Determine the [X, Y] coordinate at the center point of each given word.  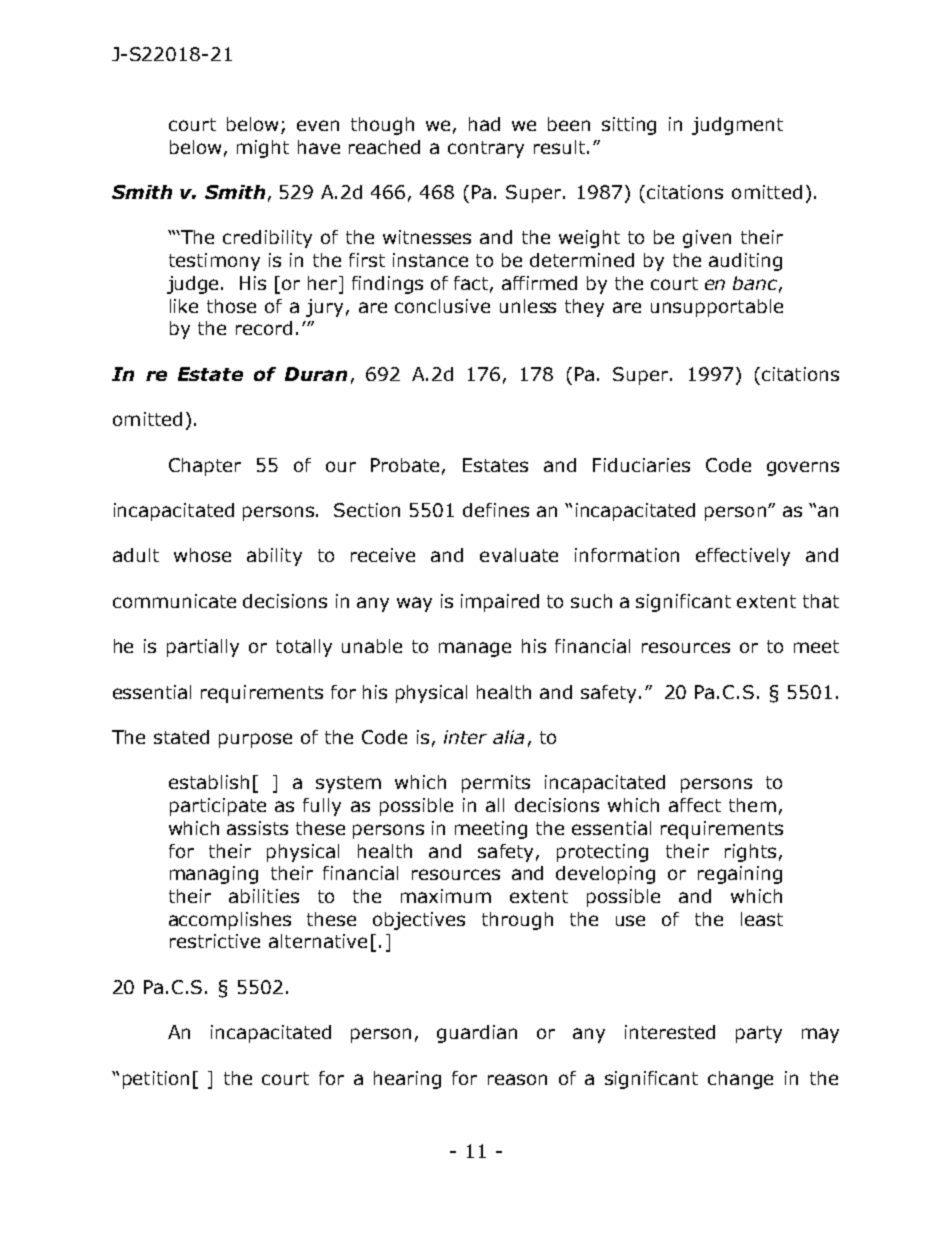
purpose [255, 740]
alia [508, 737]
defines [496, 510]
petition [156, 1080]
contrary [486, 149]
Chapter [205, 467]
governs [803, 468]
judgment [737, 126]
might [263, 149]
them [752, 805]
